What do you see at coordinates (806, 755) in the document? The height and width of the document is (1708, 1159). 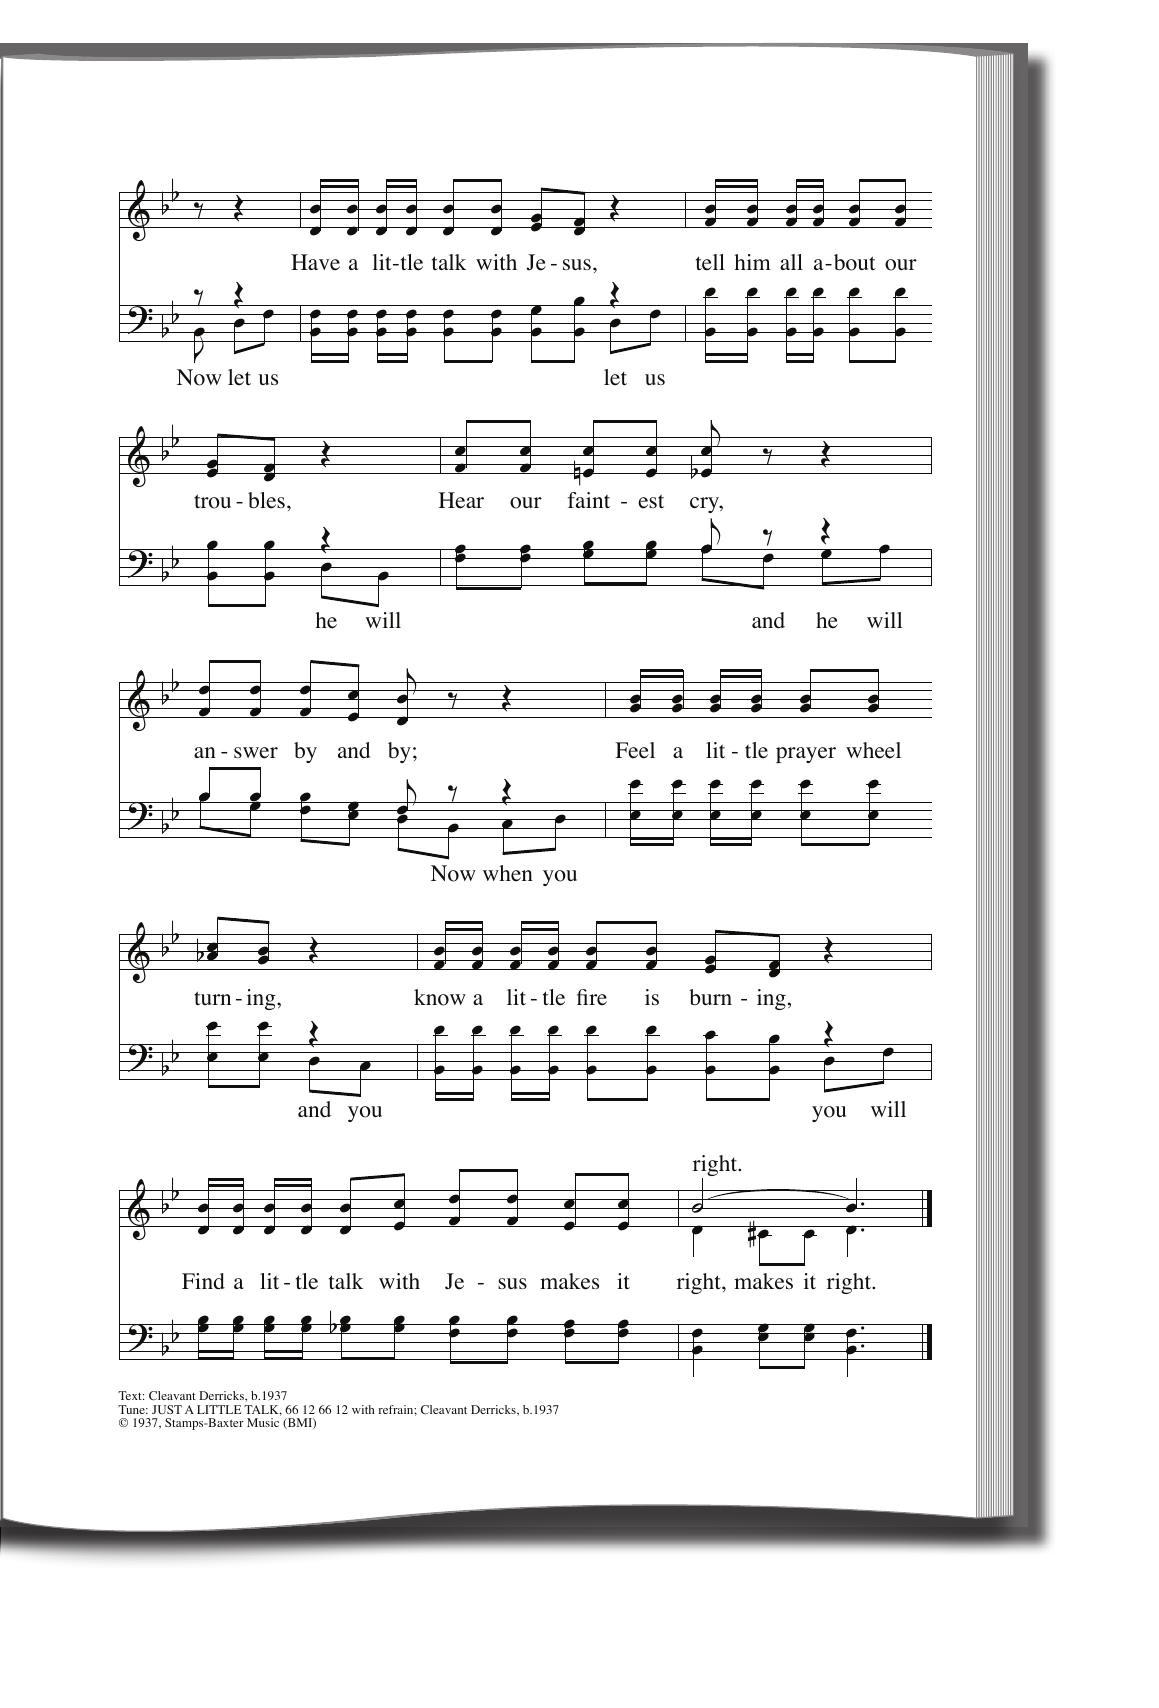 I see `prayer` at bounding box center [806, 755].
